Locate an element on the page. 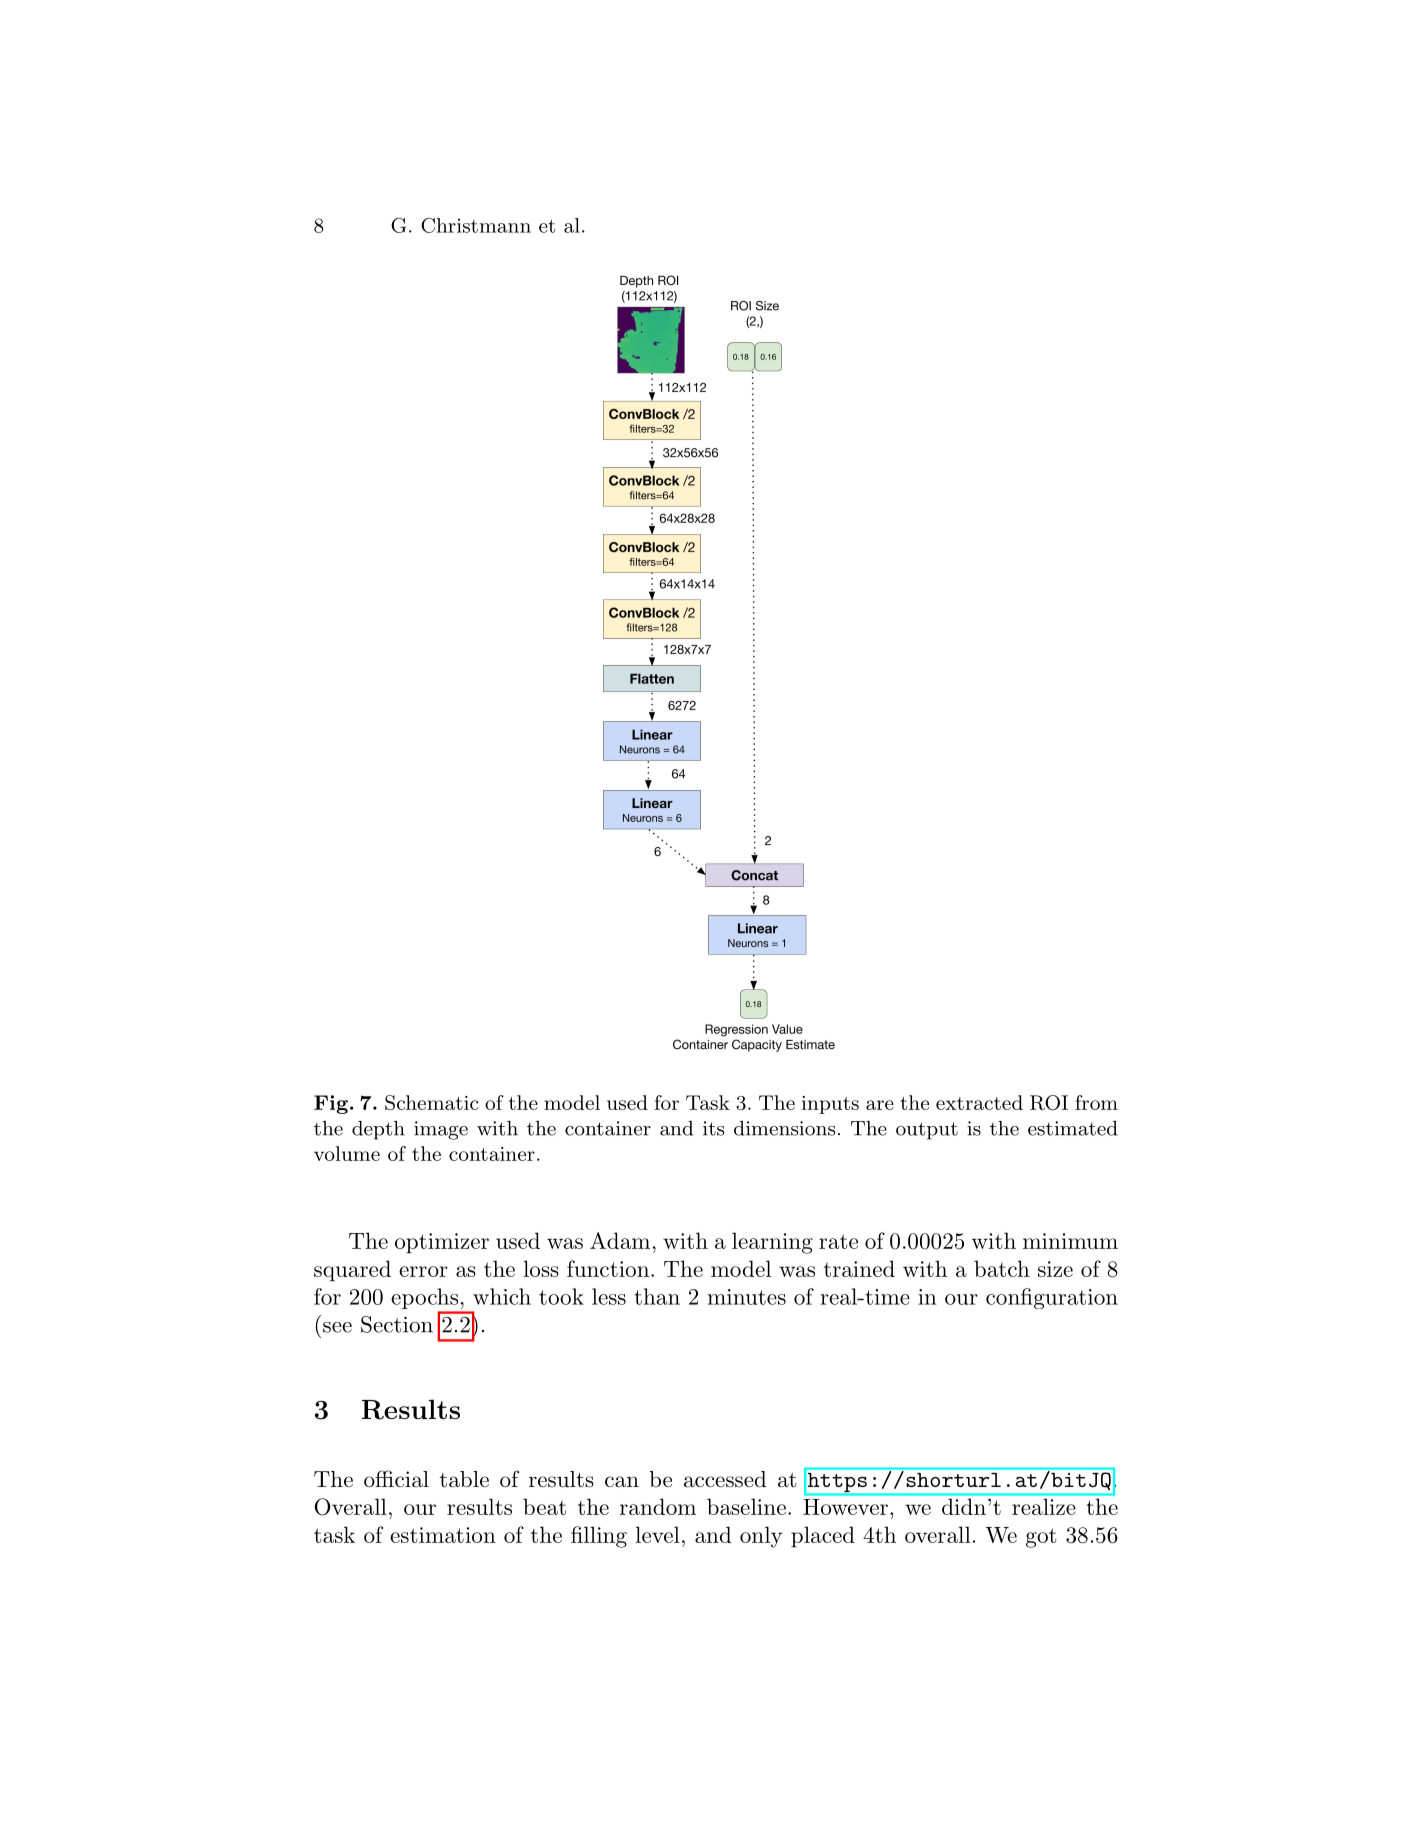  accessed is located at coordinates (725, 1479).
